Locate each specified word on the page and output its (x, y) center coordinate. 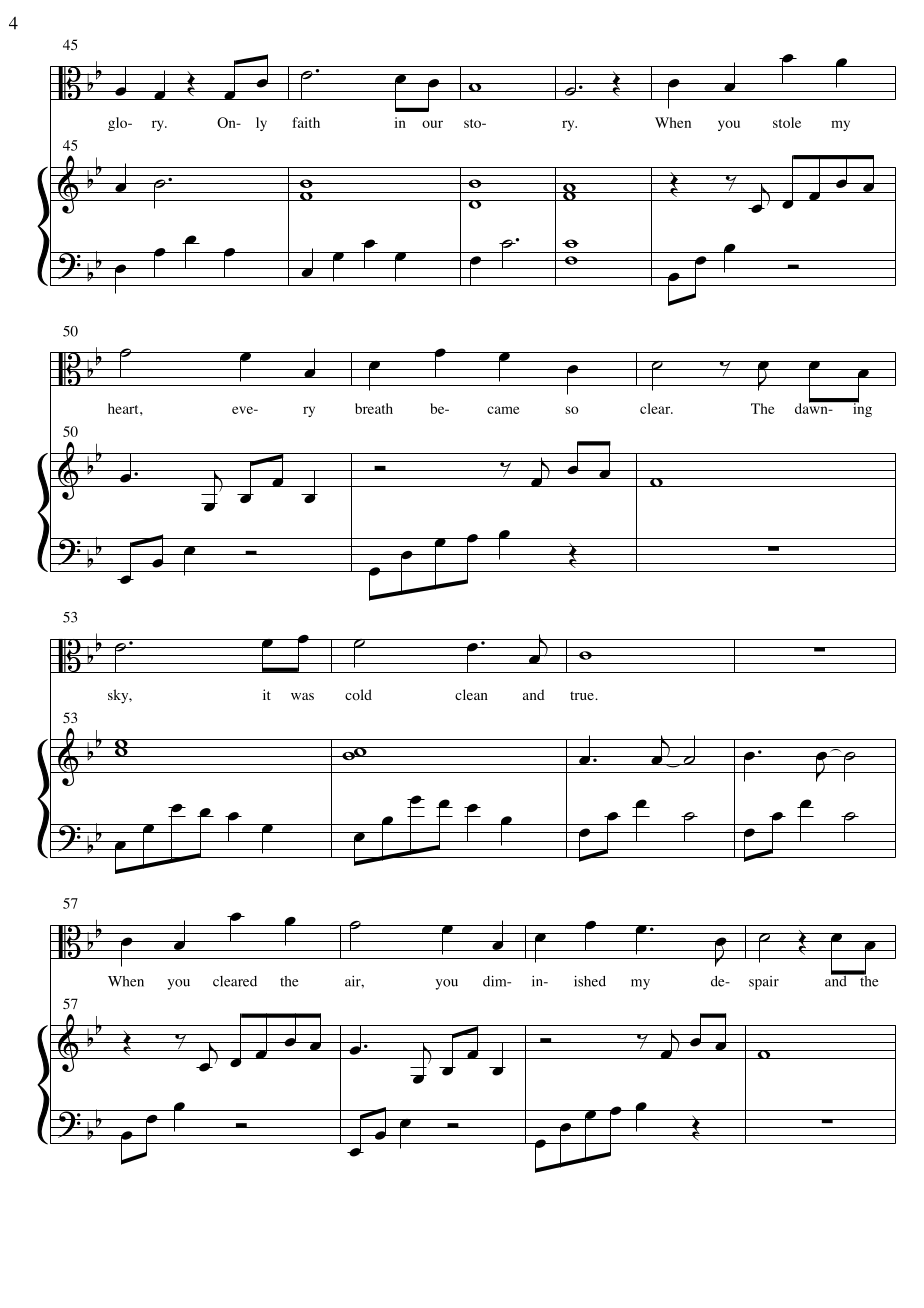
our (432, 124)
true (583, 695)
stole (787, 122)
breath (374, 408)
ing (861, 409)
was (302, 696)
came (503, 410)
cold (358, 695)
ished (590, 981)
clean (471, 694)
